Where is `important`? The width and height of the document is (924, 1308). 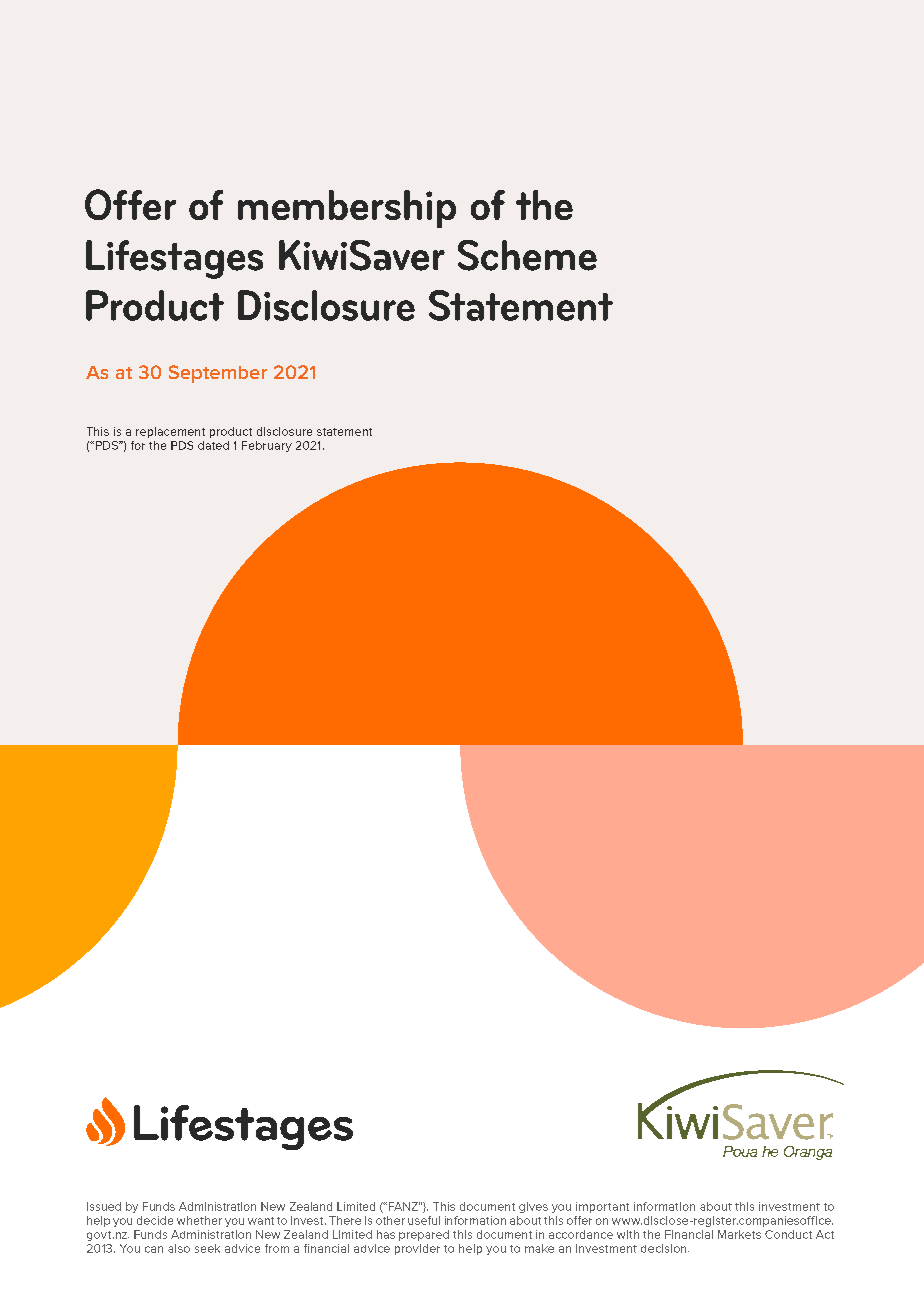
important is located at coordinates (602, 1207).
